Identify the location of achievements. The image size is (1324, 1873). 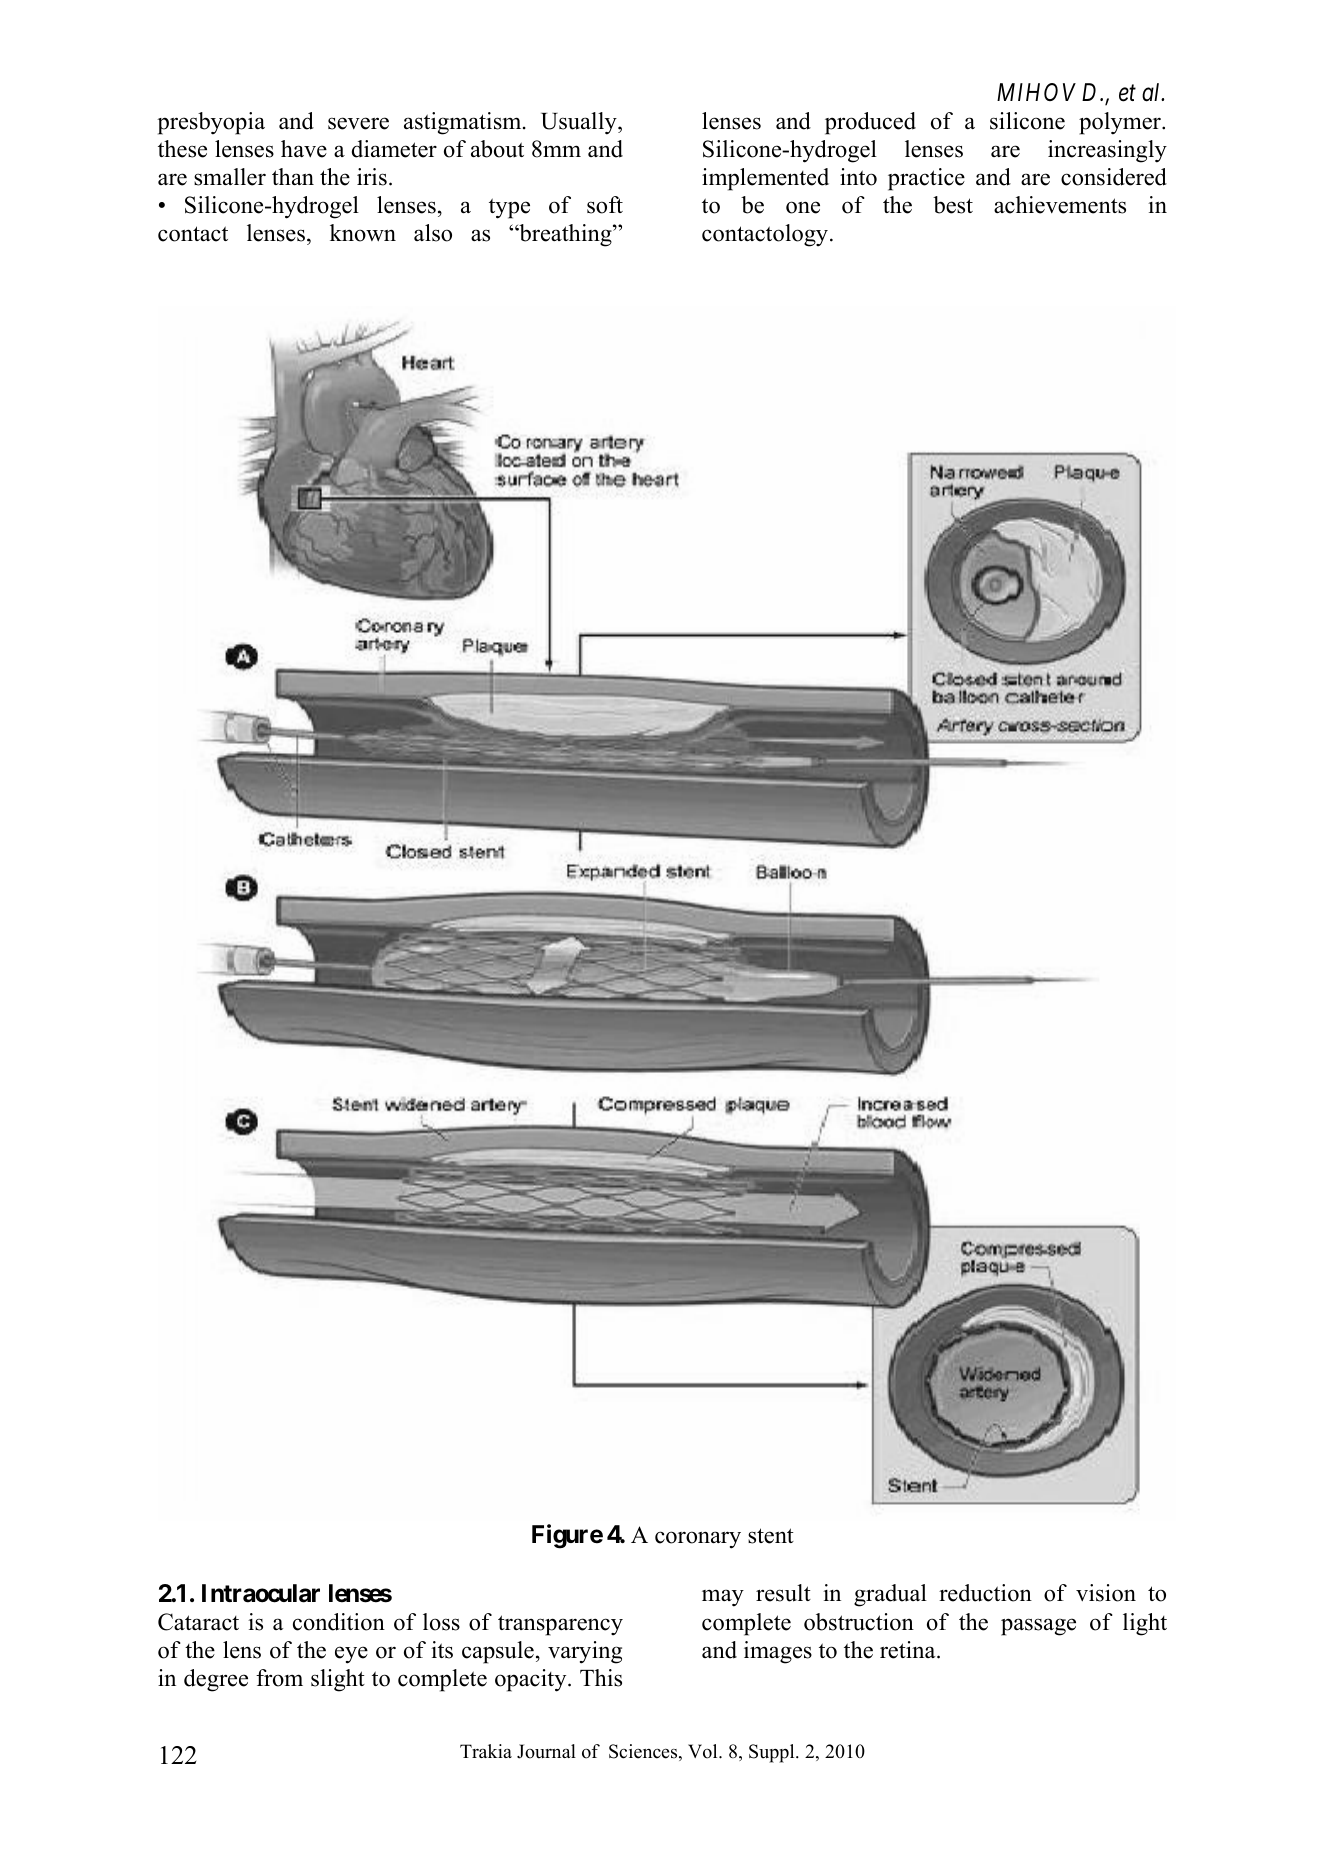
(1060, 205).
